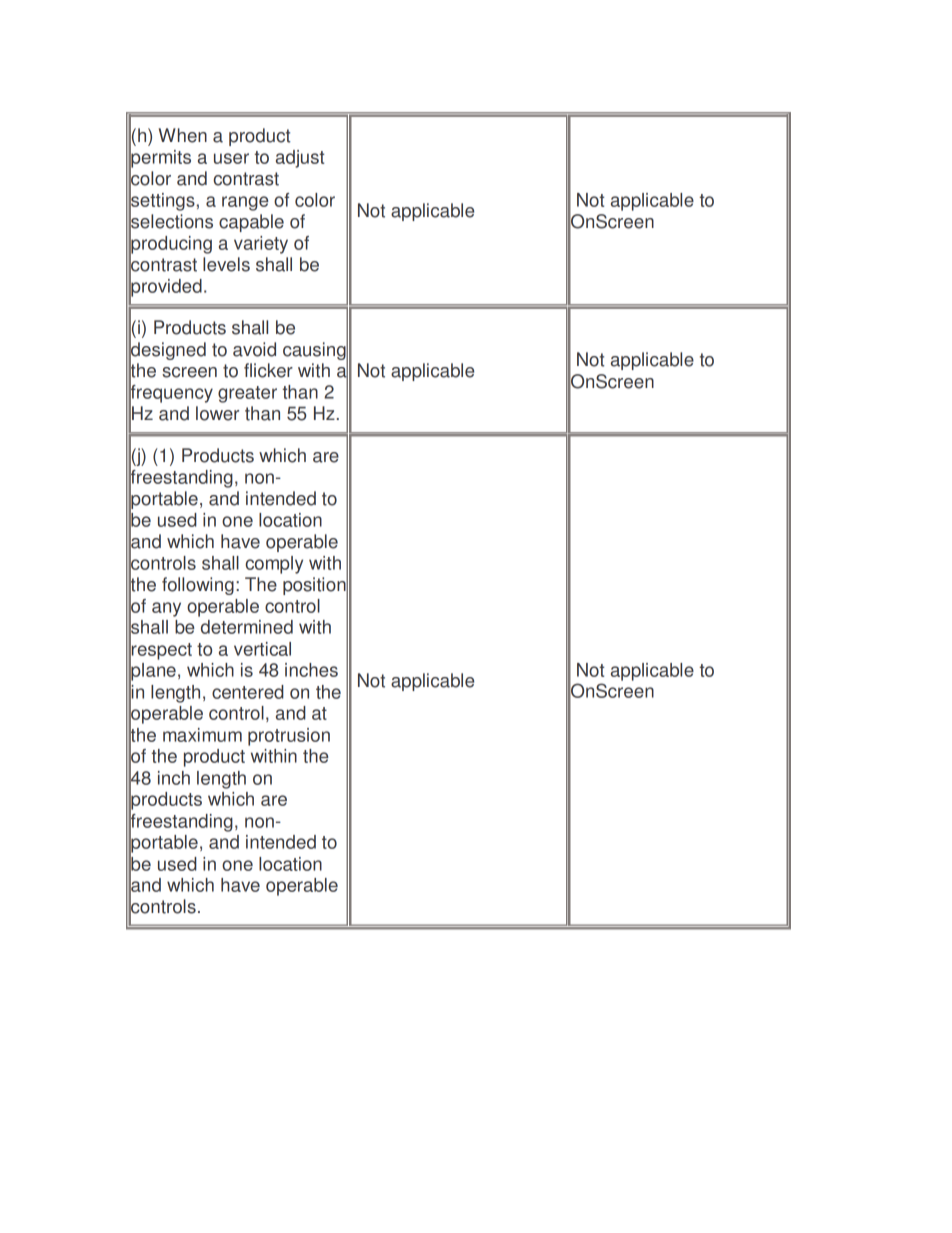 This screenshot has height=1233, width=952. What do you see at coordinates (248, 692) in the screenshot?
I see `centered` at bounding box center [248, 692].
